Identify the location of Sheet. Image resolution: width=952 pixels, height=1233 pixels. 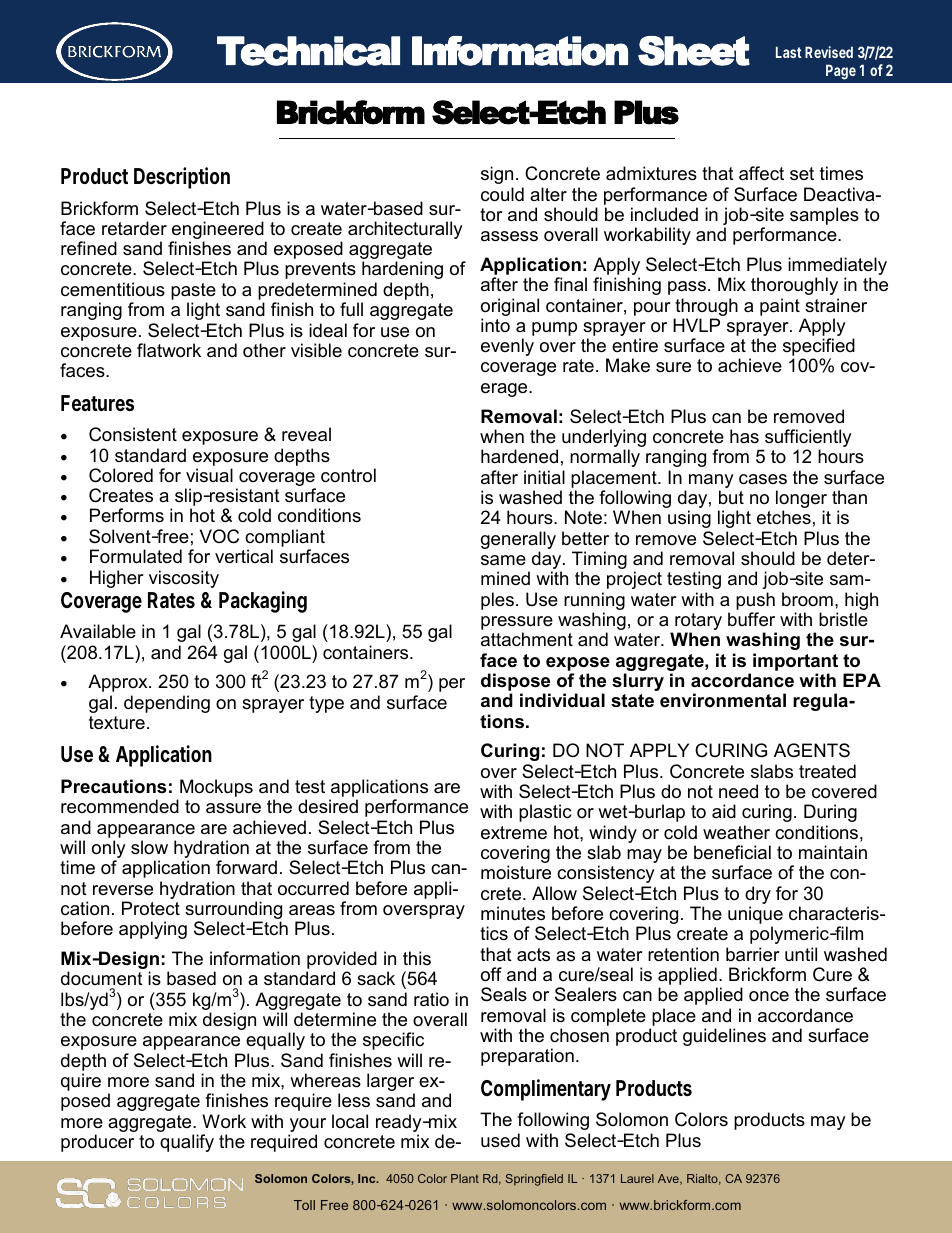
(694, 51).
